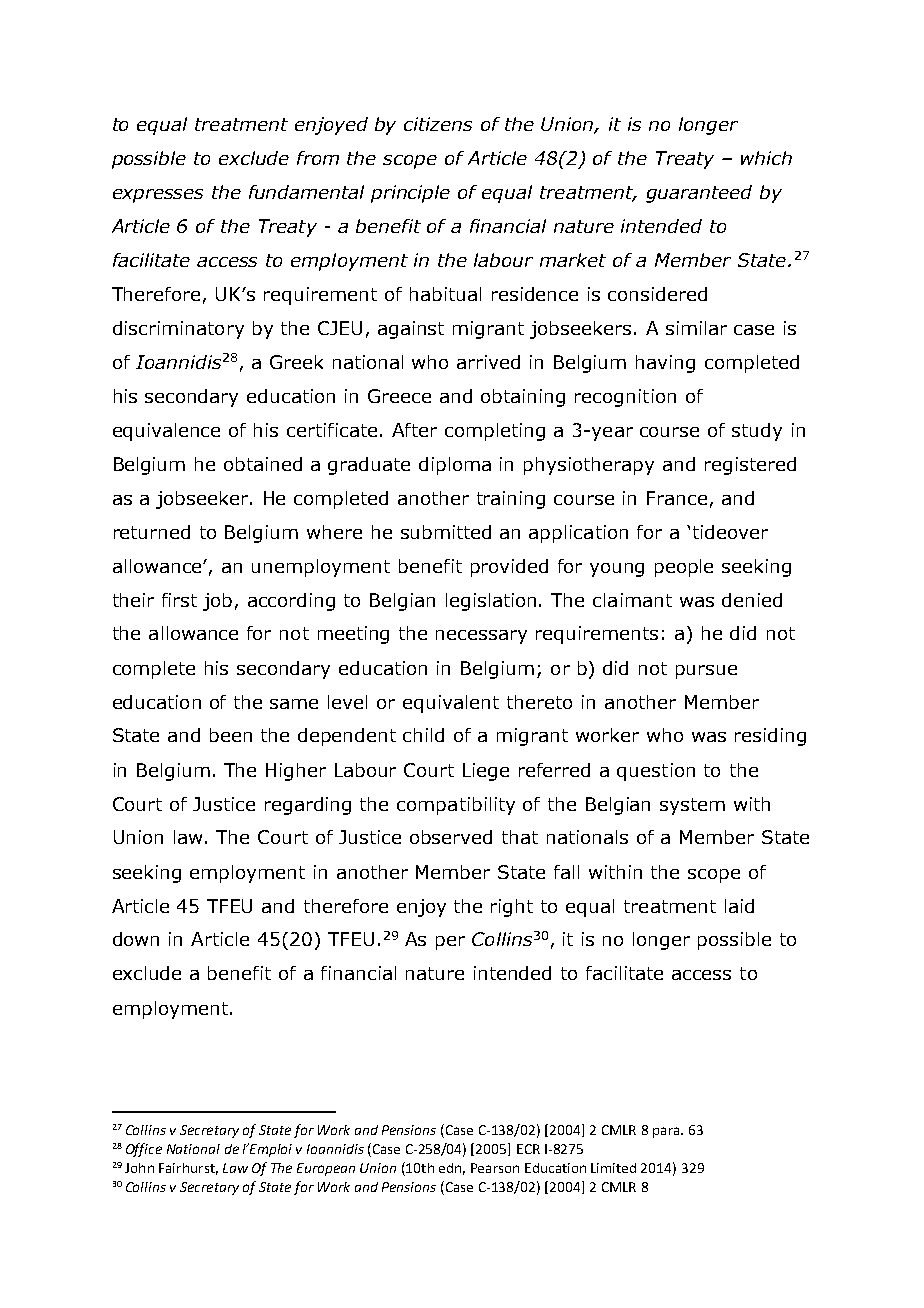 The width and height of the screenshot is (924, 1308). I want to click on down, so click(136, 939).
